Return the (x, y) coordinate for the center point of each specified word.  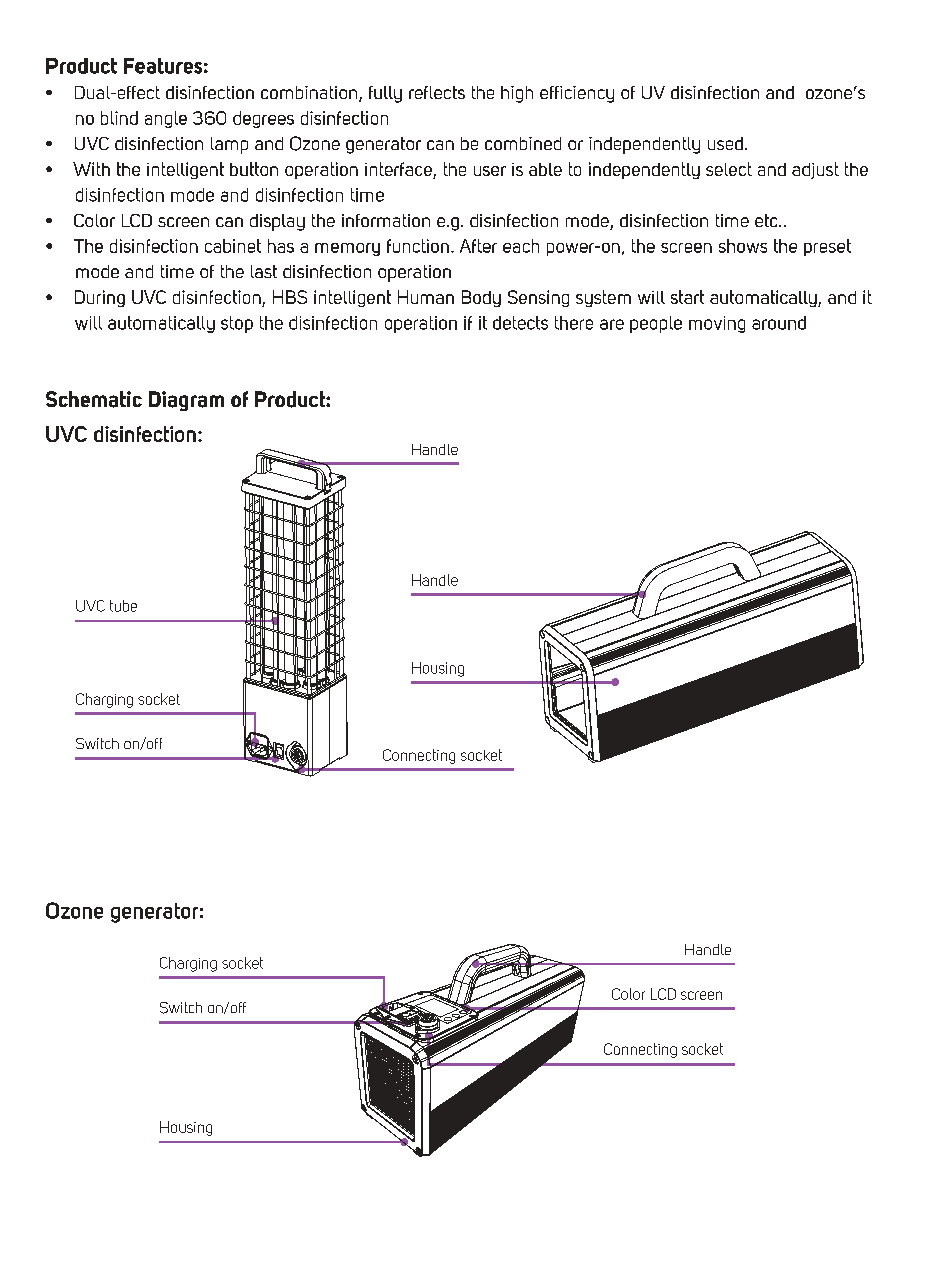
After (478, 246)
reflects (437, 92)
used (725, 143)
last (264, 271)
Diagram (186, 401)
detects (520, 323)
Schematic (94, 399)
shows (743, 246)
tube (123, 606)
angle (166, 119)
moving (717, 324)
